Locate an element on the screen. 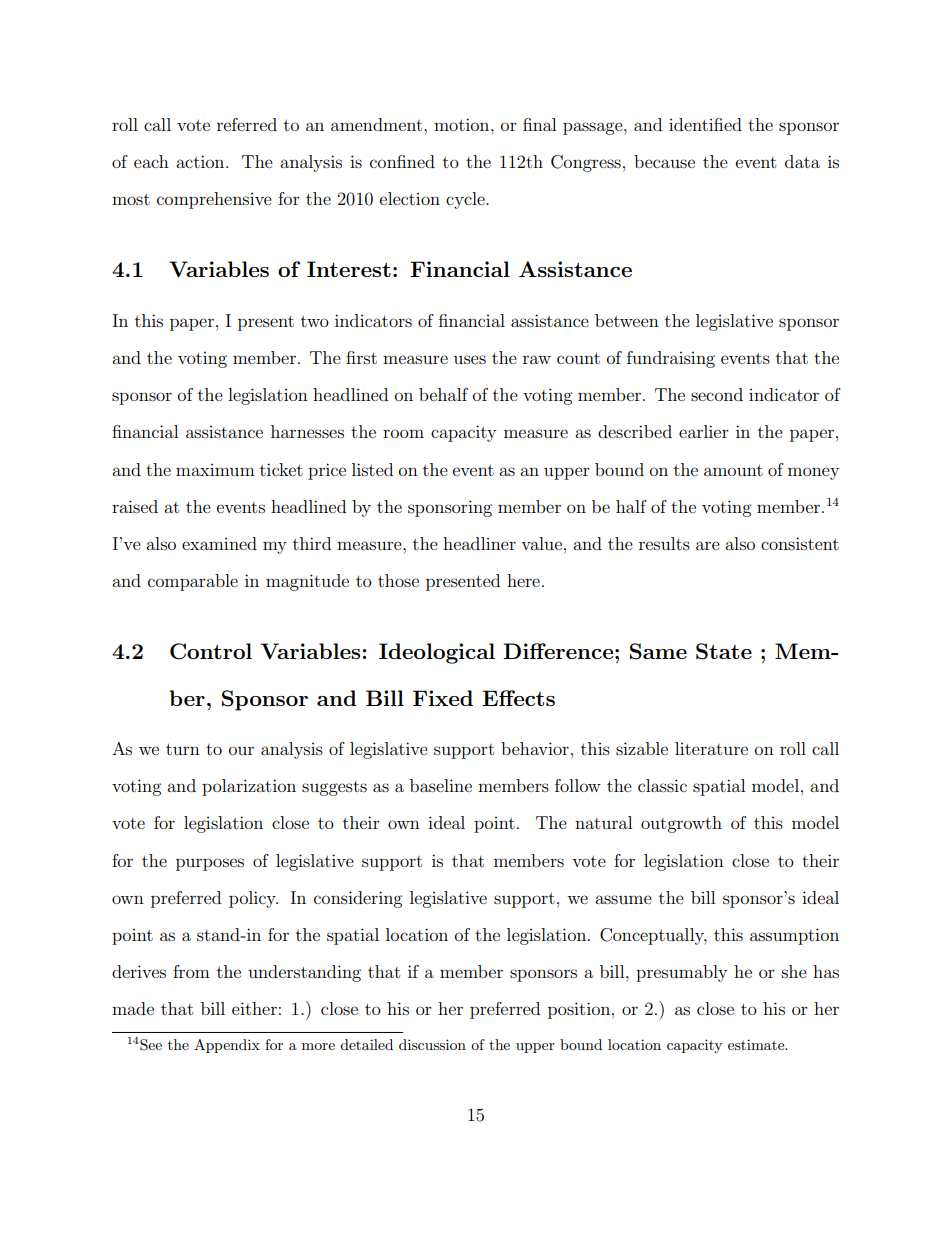 The height and width of the screenshot is (1233, 952). motion is located at coordinates (463, 124).
